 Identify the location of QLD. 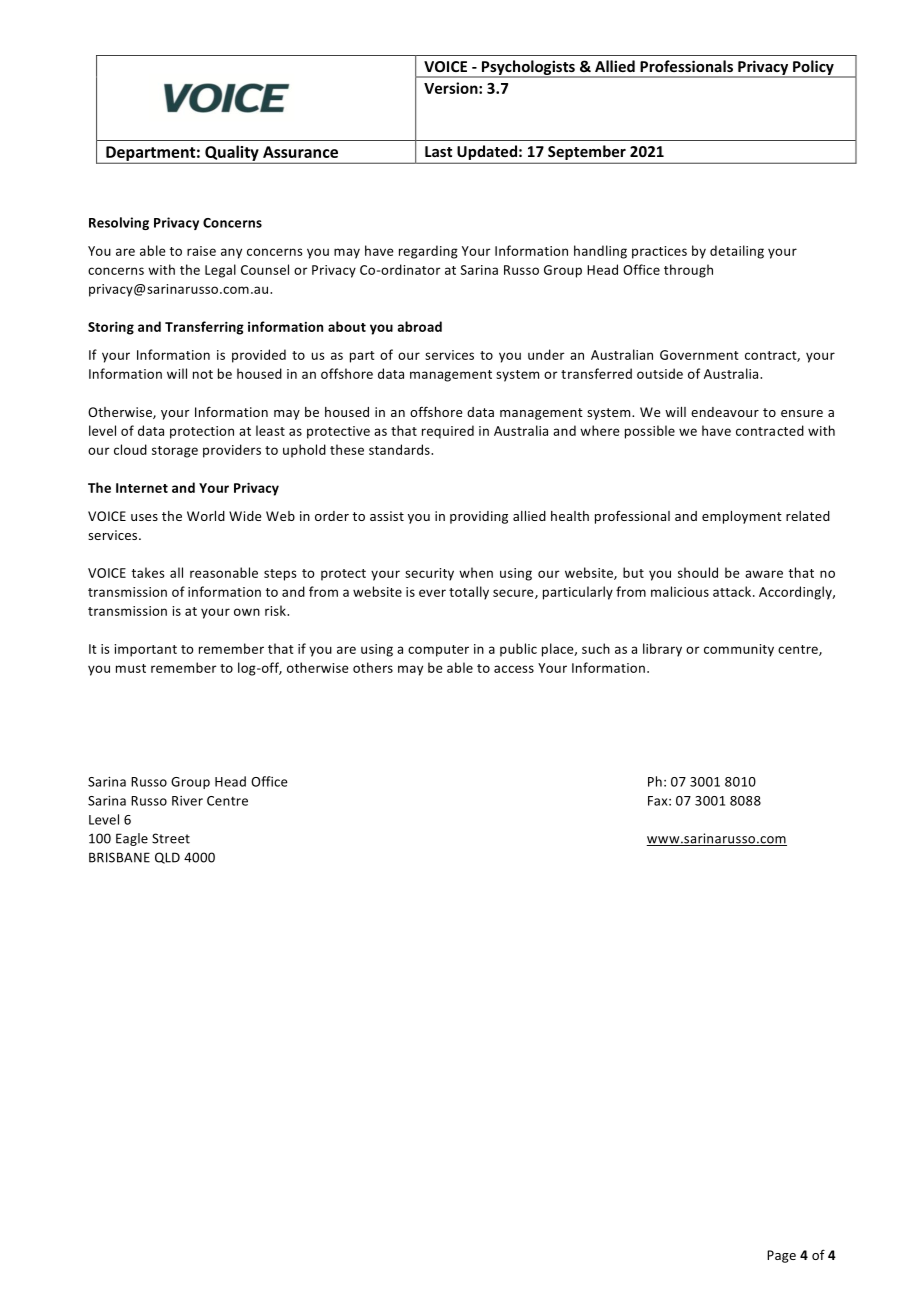
(167, 858).
